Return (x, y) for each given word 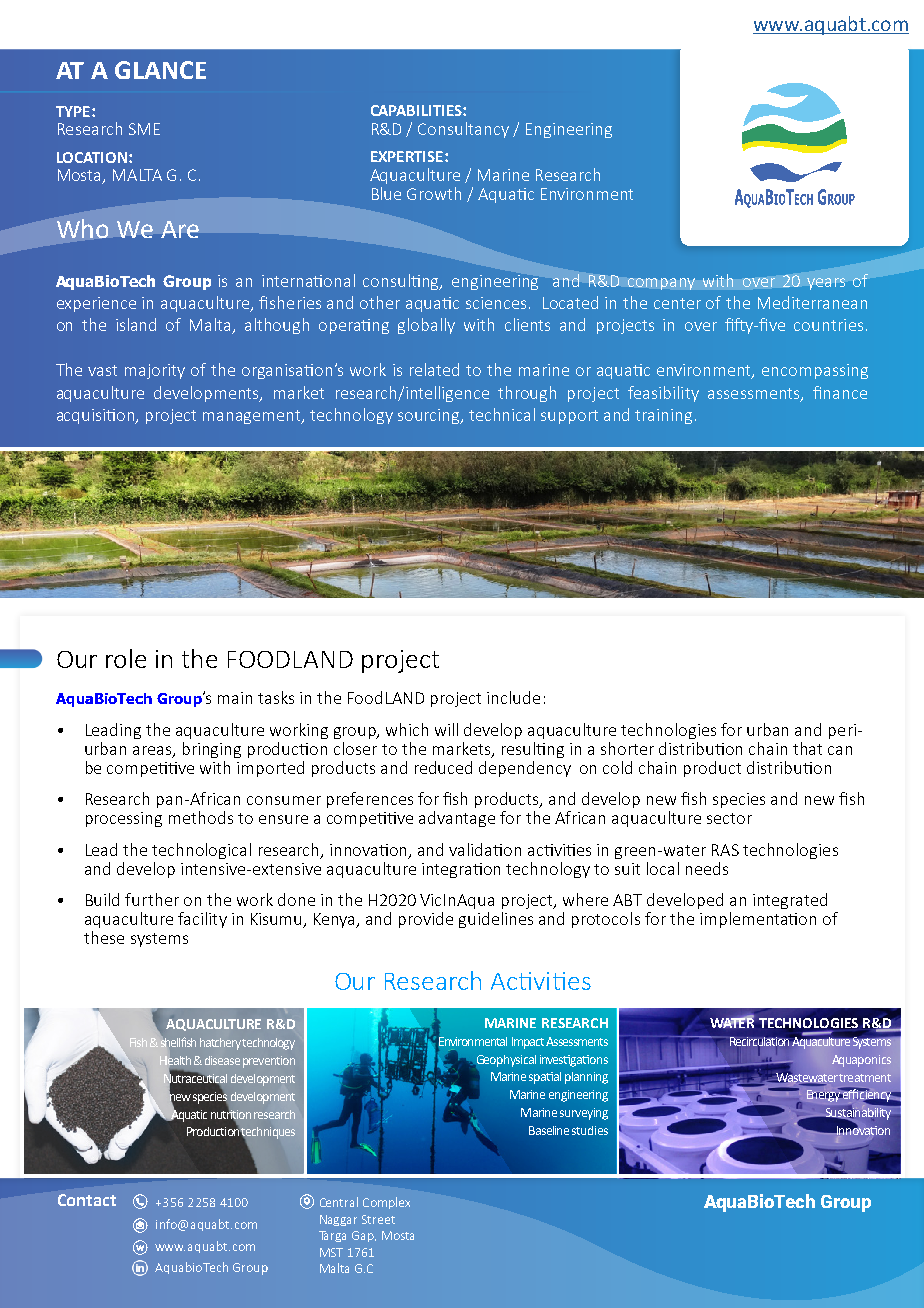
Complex (386, 1203)
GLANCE (160, 70)
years (826, 284)
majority (155, 371)
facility (202, 920)
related (434, 369)
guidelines (496, 920)
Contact (87, 1200)
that (807, 748)
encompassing (815, 371)
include (513, 697)
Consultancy (463, 130)
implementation (758, 920)
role (126, 658)
